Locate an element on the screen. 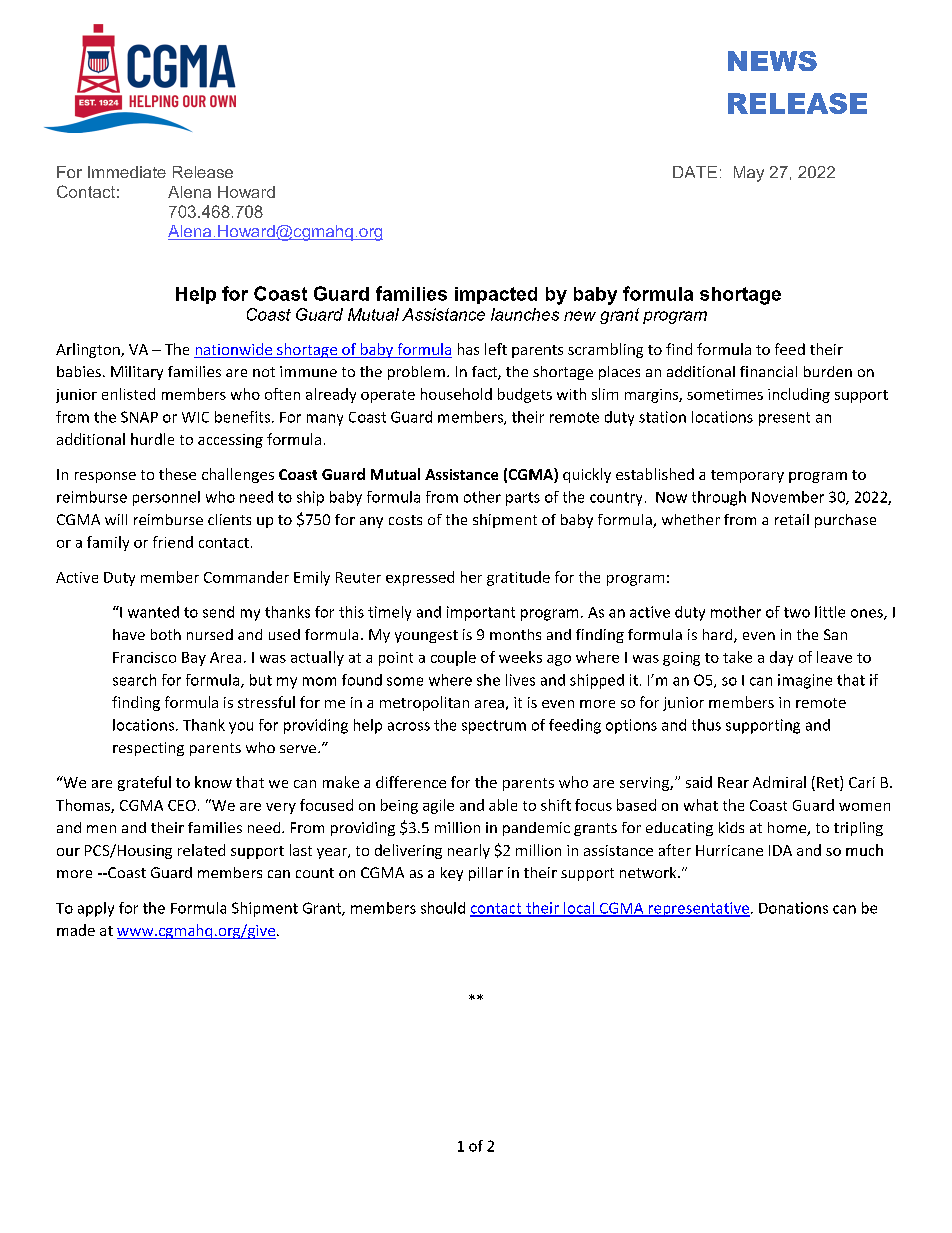 Image resolution: width=952 pixels, height=1233 pixels. Donations is located at coordinates (793, 908).
